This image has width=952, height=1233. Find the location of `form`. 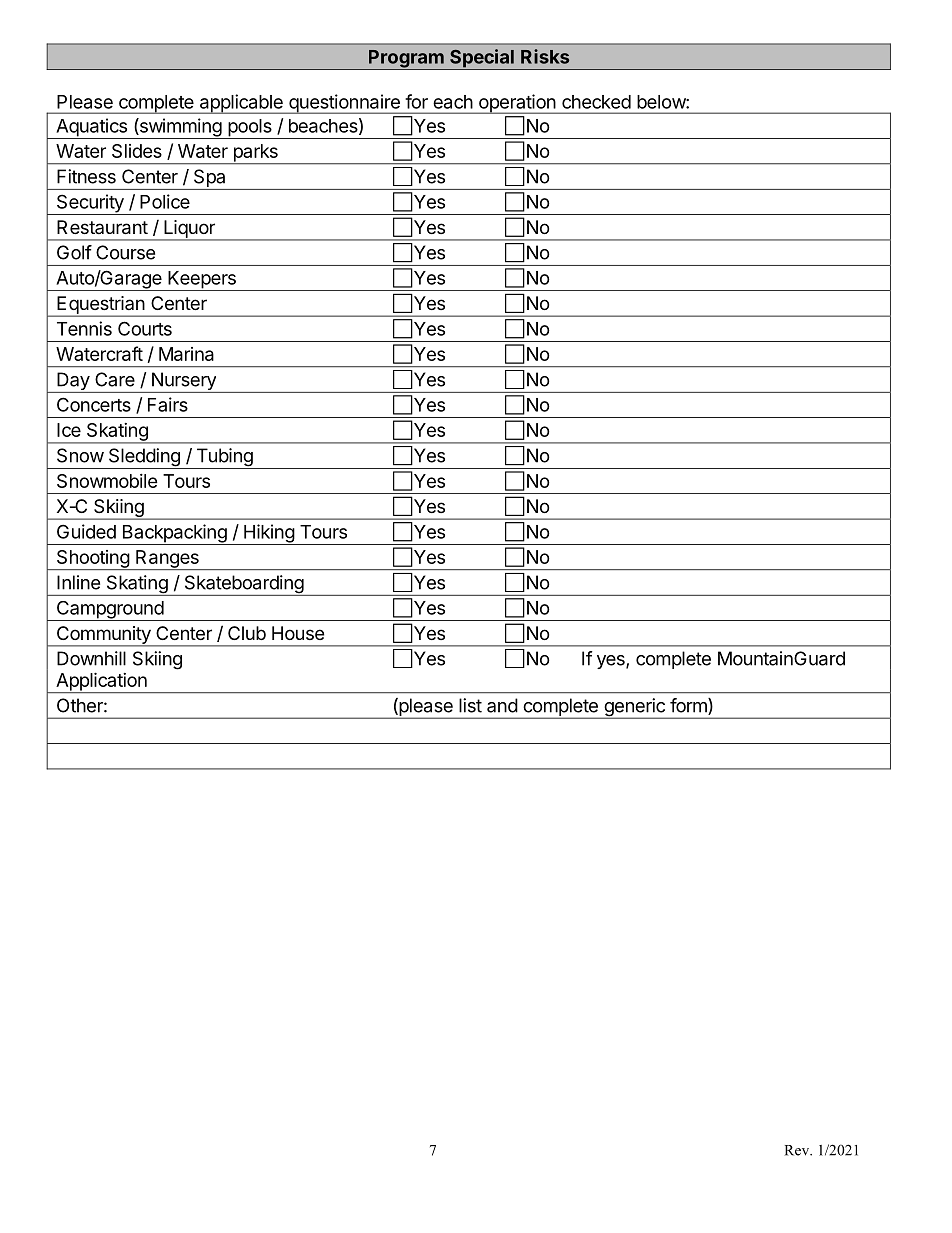

form is located at coordinates (689, 706).
